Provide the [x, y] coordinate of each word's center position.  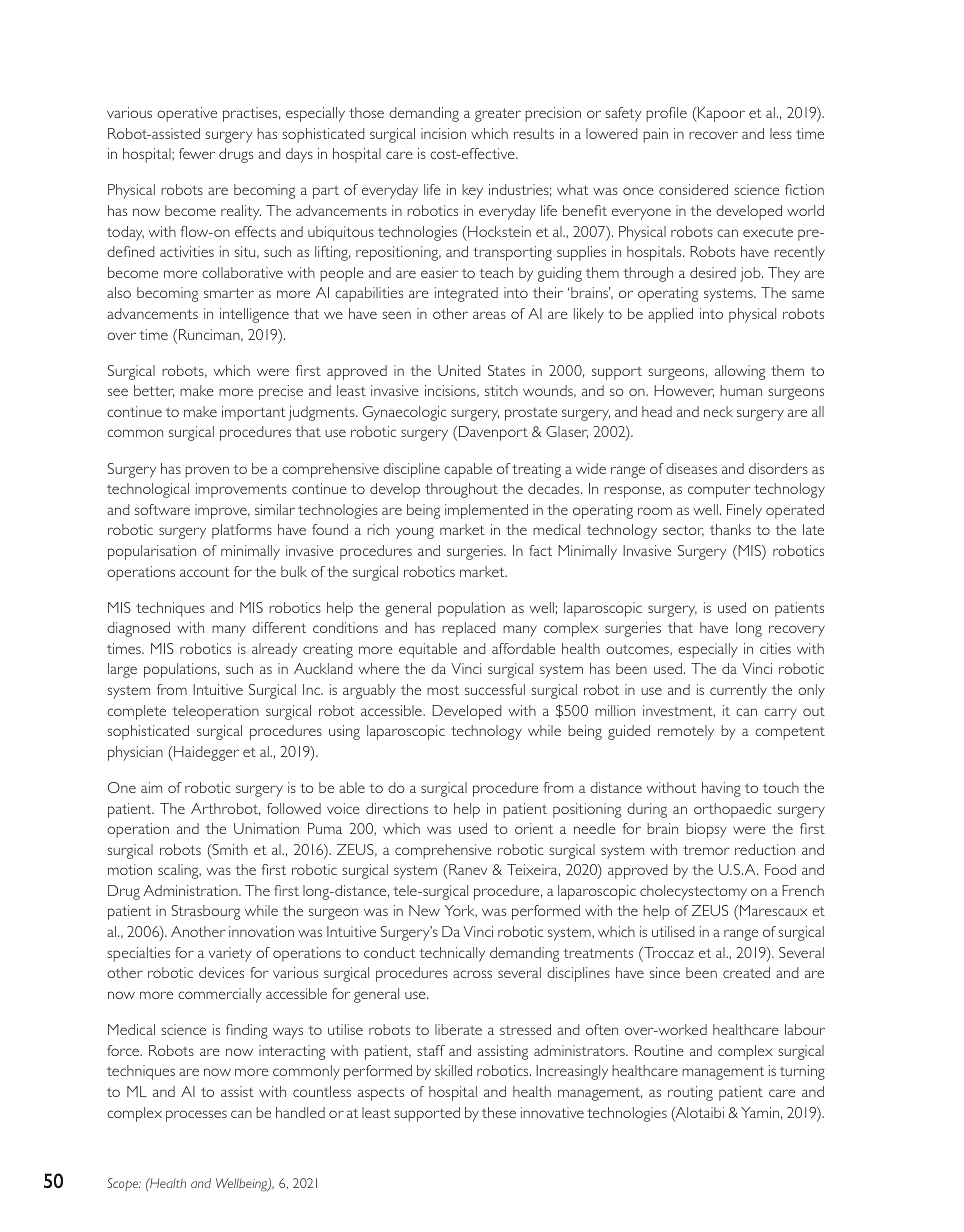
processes [196, 1116]
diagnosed [138, 629]
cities [775, 648]
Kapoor [720, 114]
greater [498, 115]
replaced [469, 629]
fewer [197, 153]
